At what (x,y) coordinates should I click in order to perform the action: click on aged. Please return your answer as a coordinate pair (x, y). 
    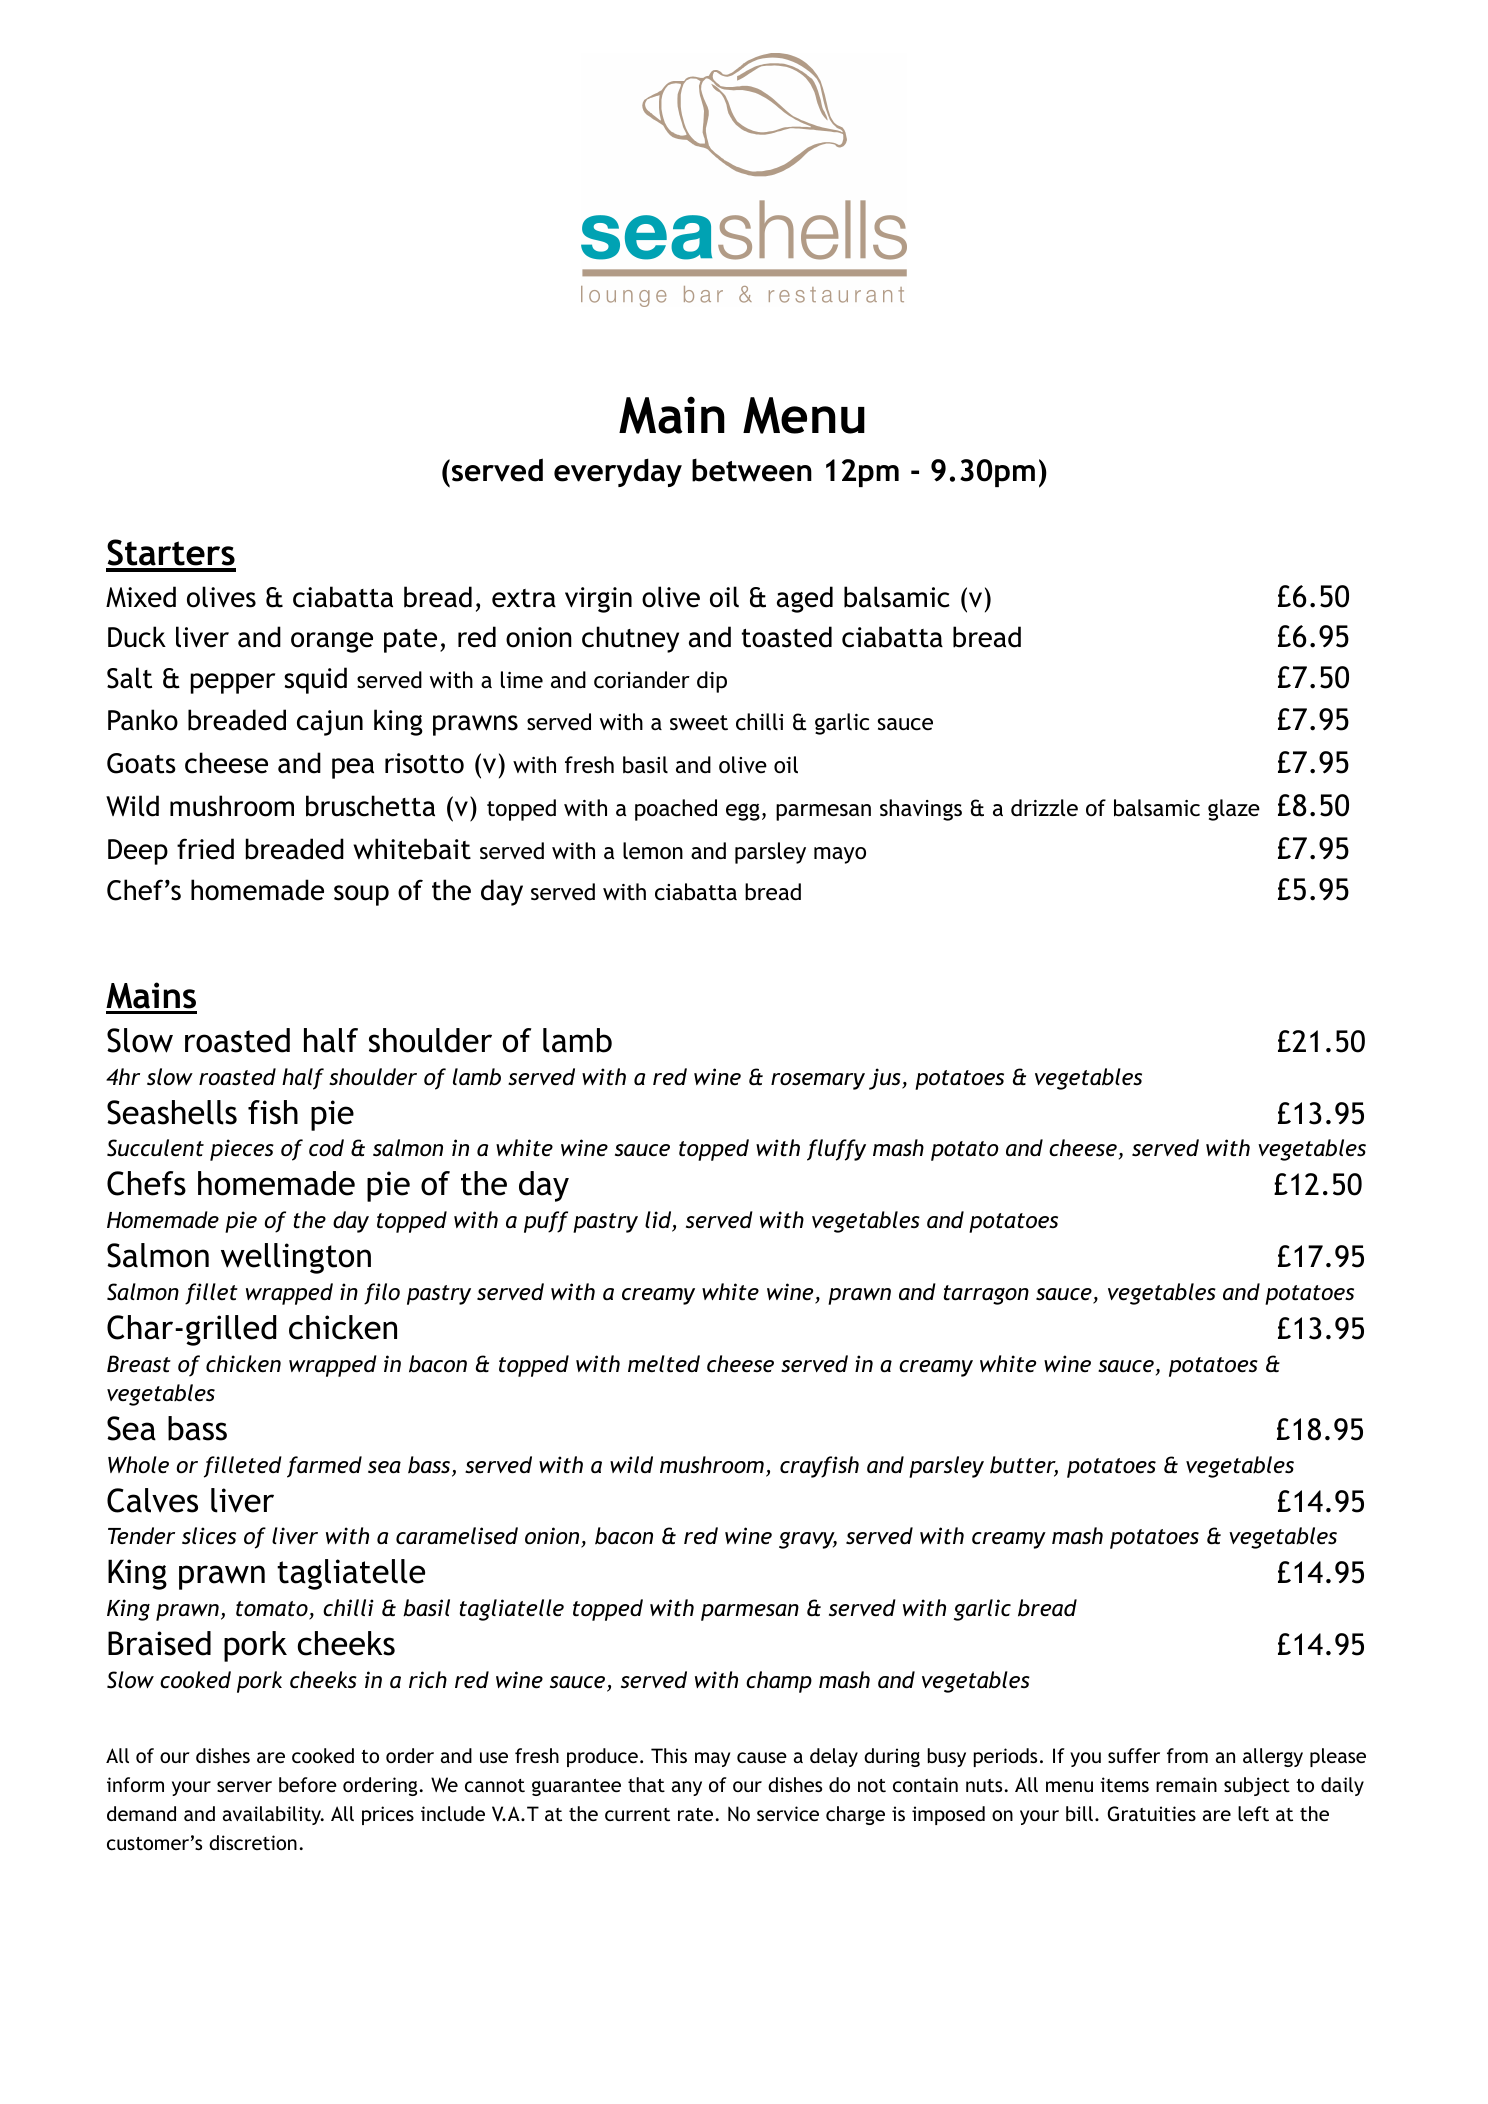
    Looking at the image, I should click on (805, 599).
